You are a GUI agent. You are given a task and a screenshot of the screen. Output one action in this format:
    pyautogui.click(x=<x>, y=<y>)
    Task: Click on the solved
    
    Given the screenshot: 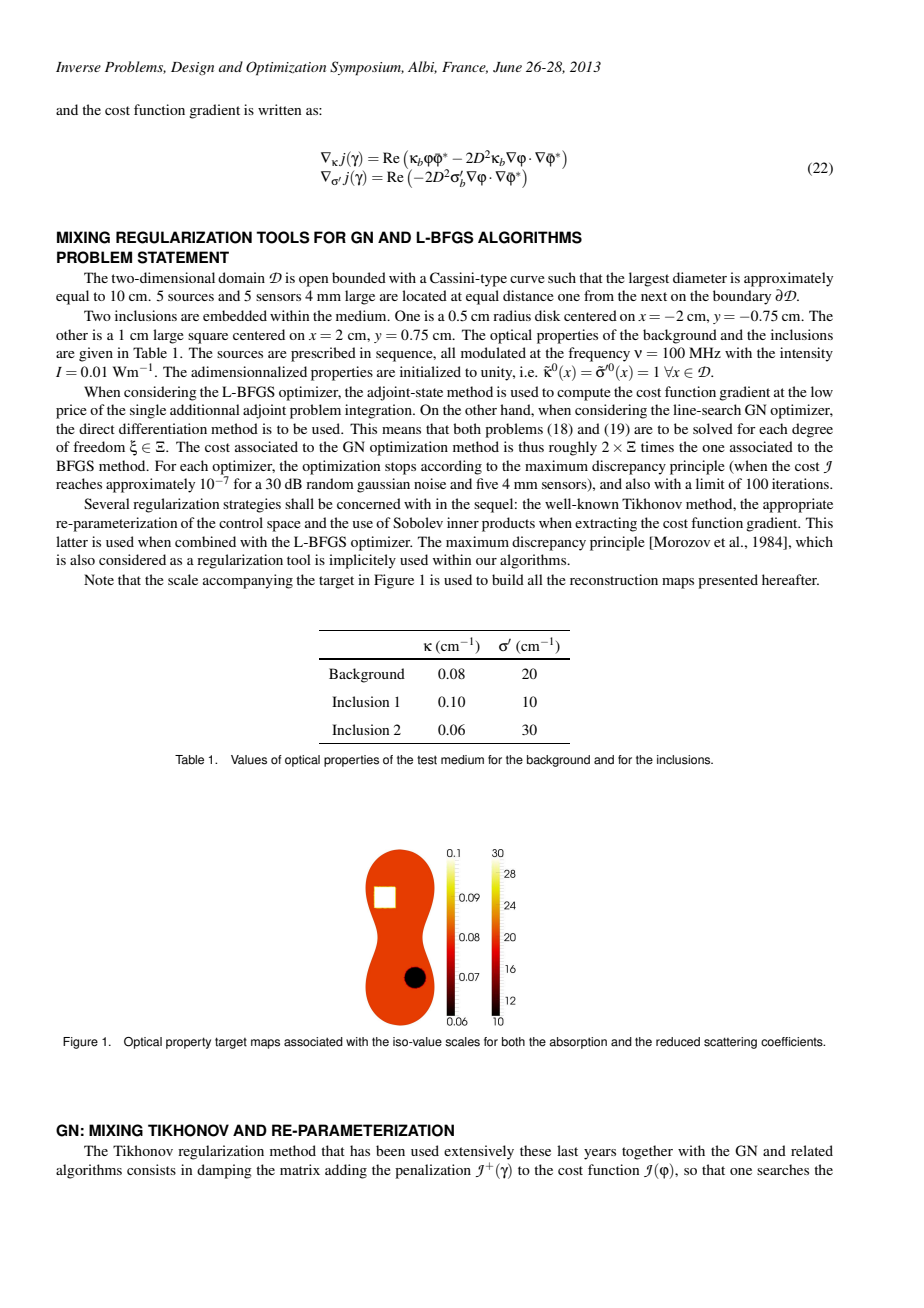 What is the action you would take?
    pyautogui.click(x=713, y=428)
